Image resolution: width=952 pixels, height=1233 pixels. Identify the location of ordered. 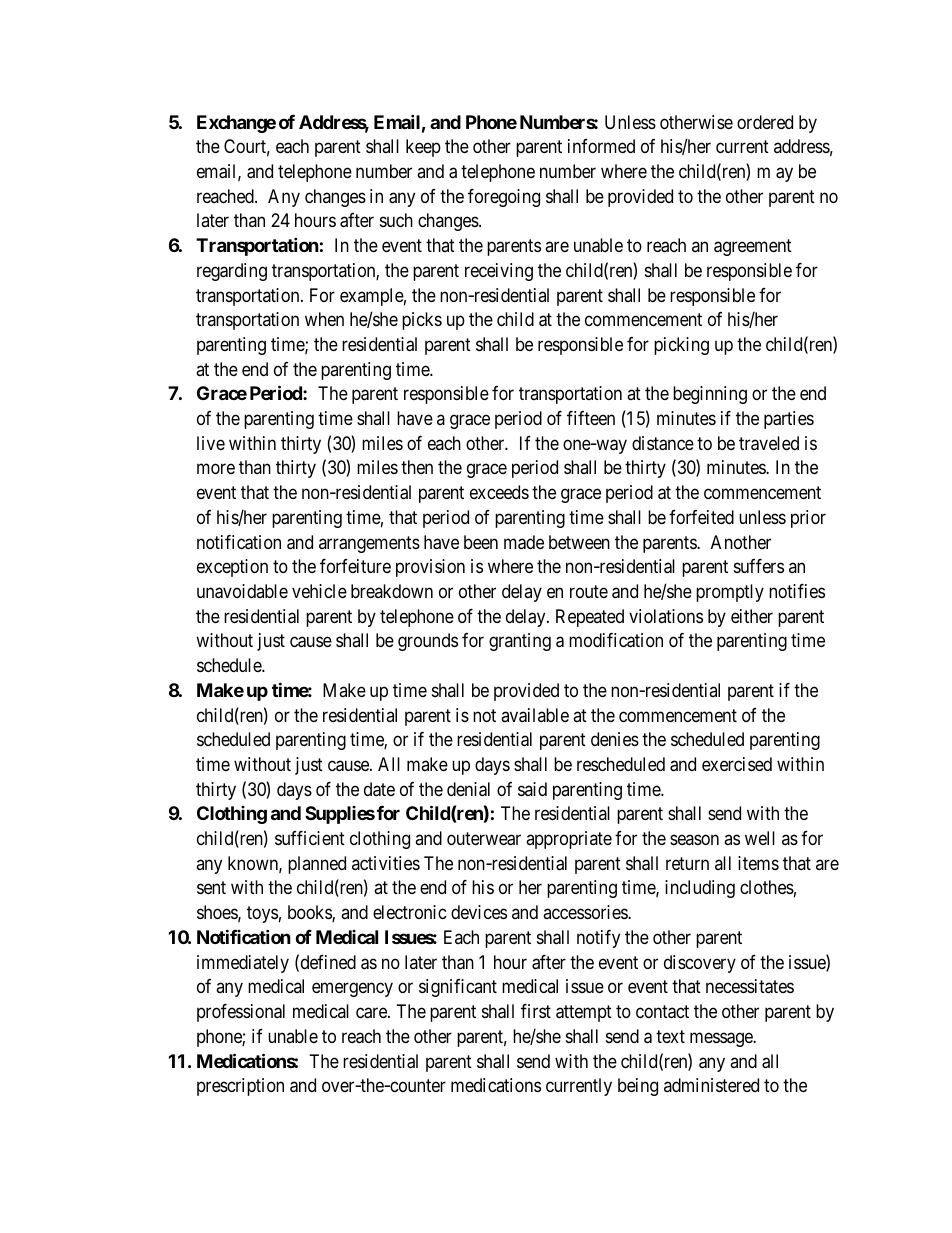
(765, 122).
